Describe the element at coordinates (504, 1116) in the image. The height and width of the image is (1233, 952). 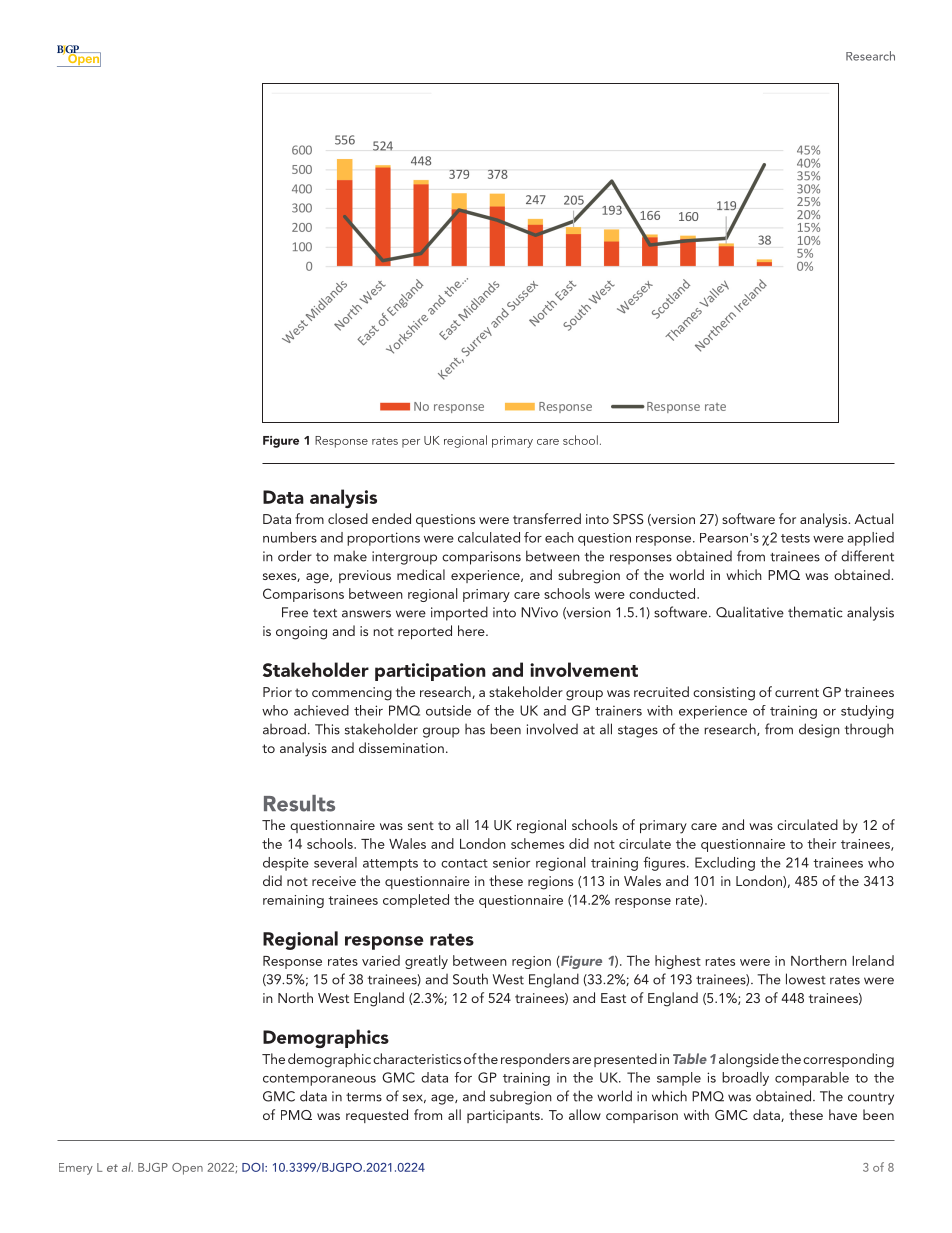
I see `participants` at that location.
